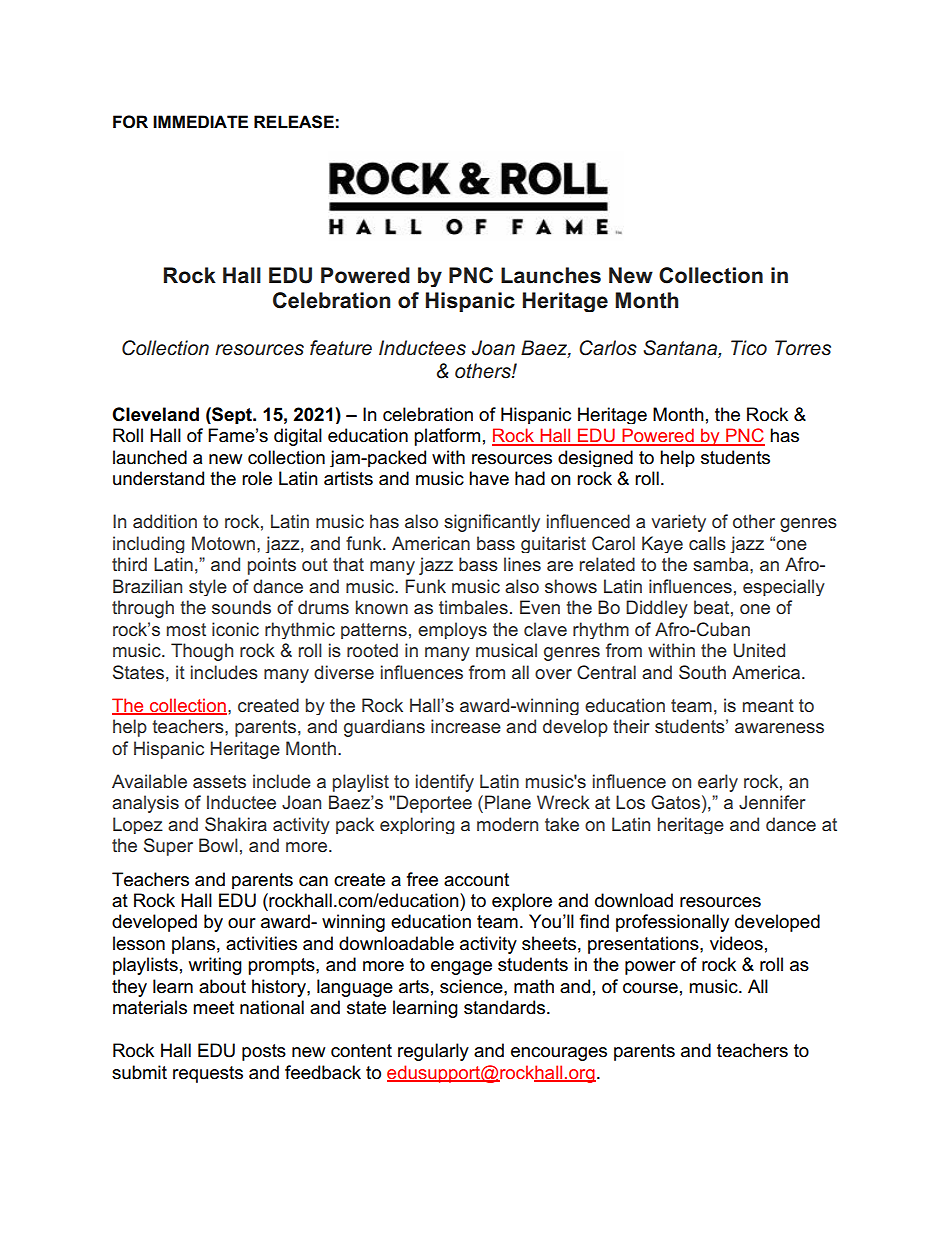 The height and width of the document is (1233, 952). I want to click on Gatos, so click(675, 802).
